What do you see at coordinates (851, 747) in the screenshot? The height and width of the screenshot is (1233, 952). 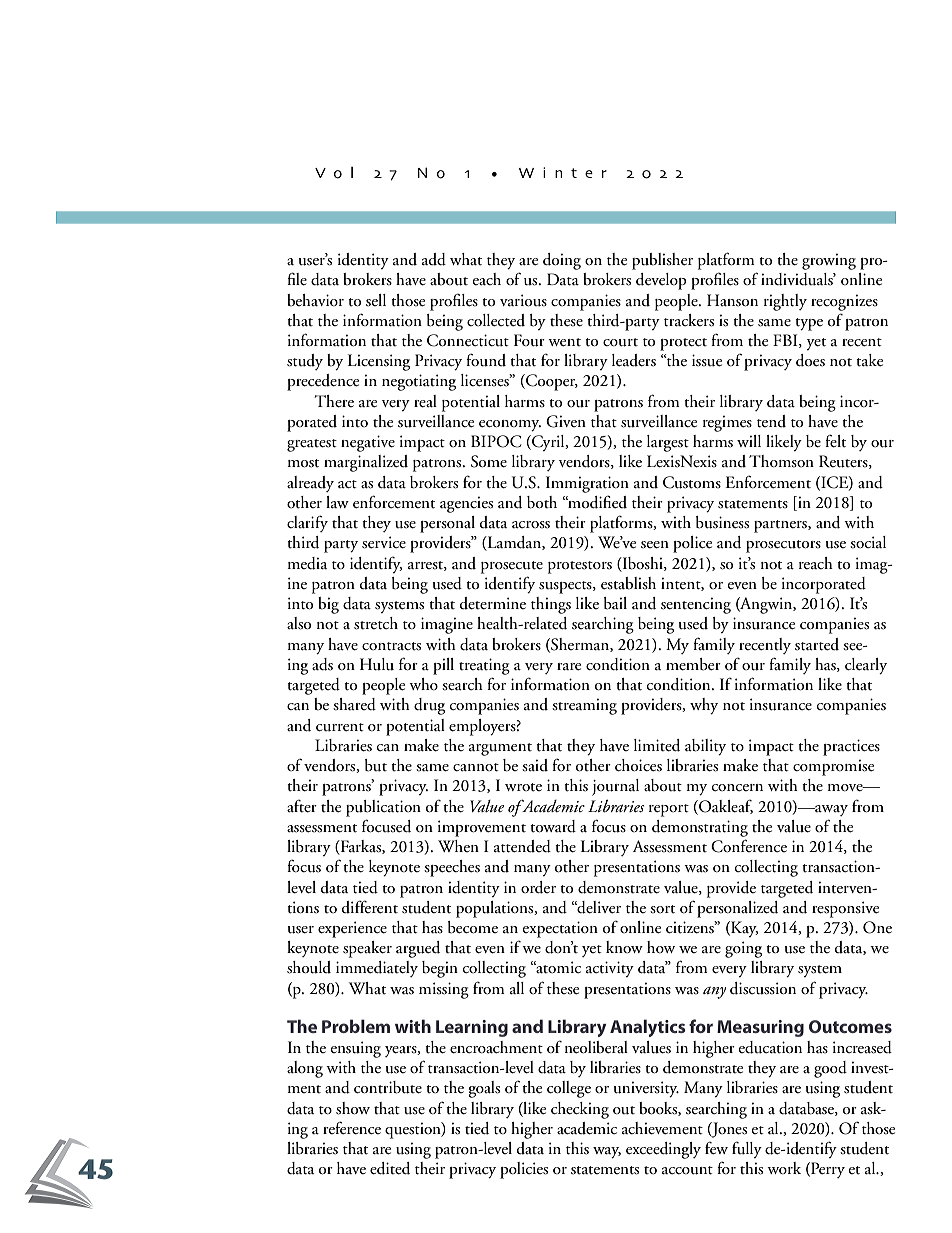 I see `practices` at bounding box center [851, 747].
